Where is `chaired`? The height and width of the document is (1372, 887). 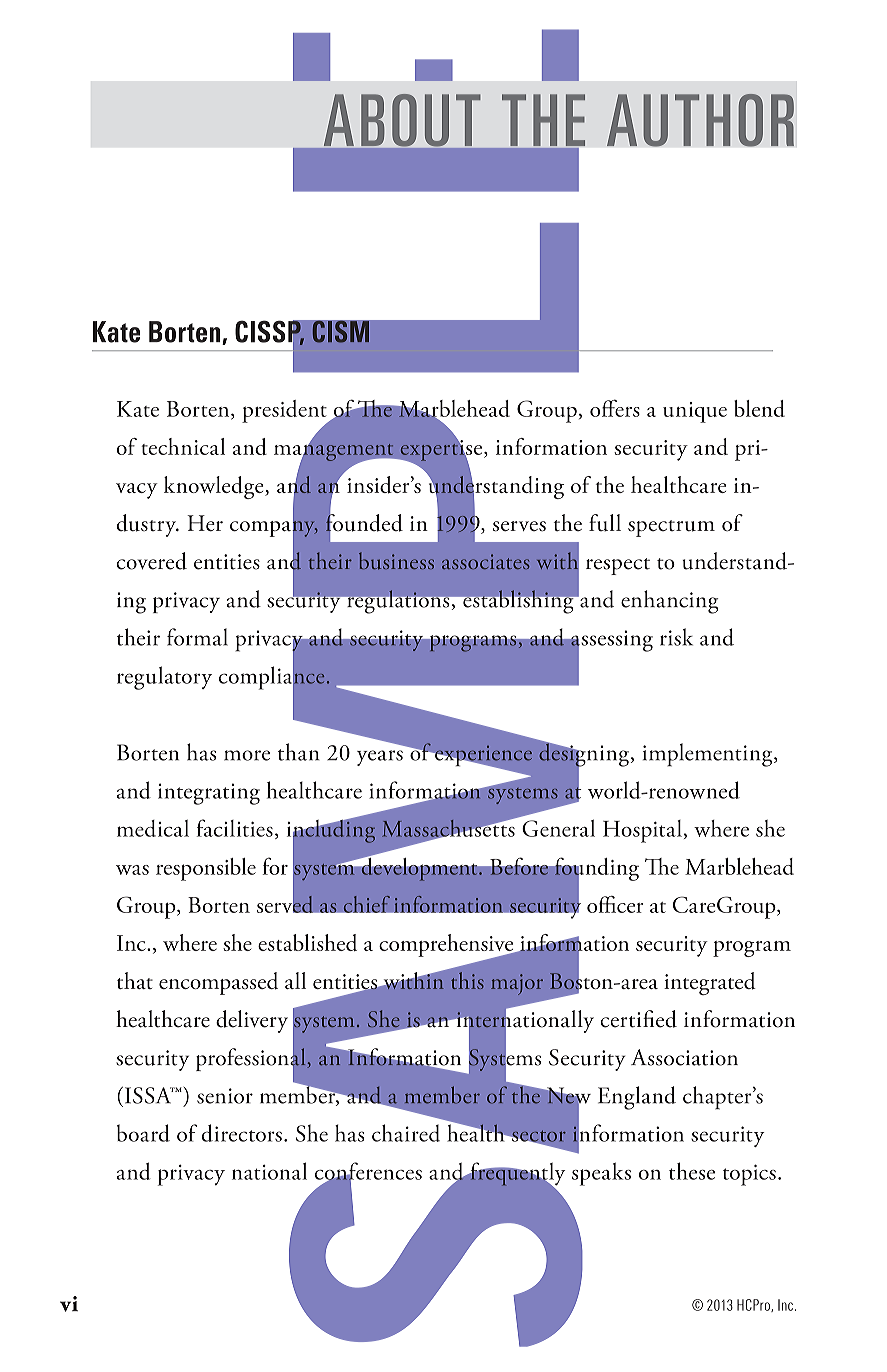
chaired is located at coordinates (406, 1133).
